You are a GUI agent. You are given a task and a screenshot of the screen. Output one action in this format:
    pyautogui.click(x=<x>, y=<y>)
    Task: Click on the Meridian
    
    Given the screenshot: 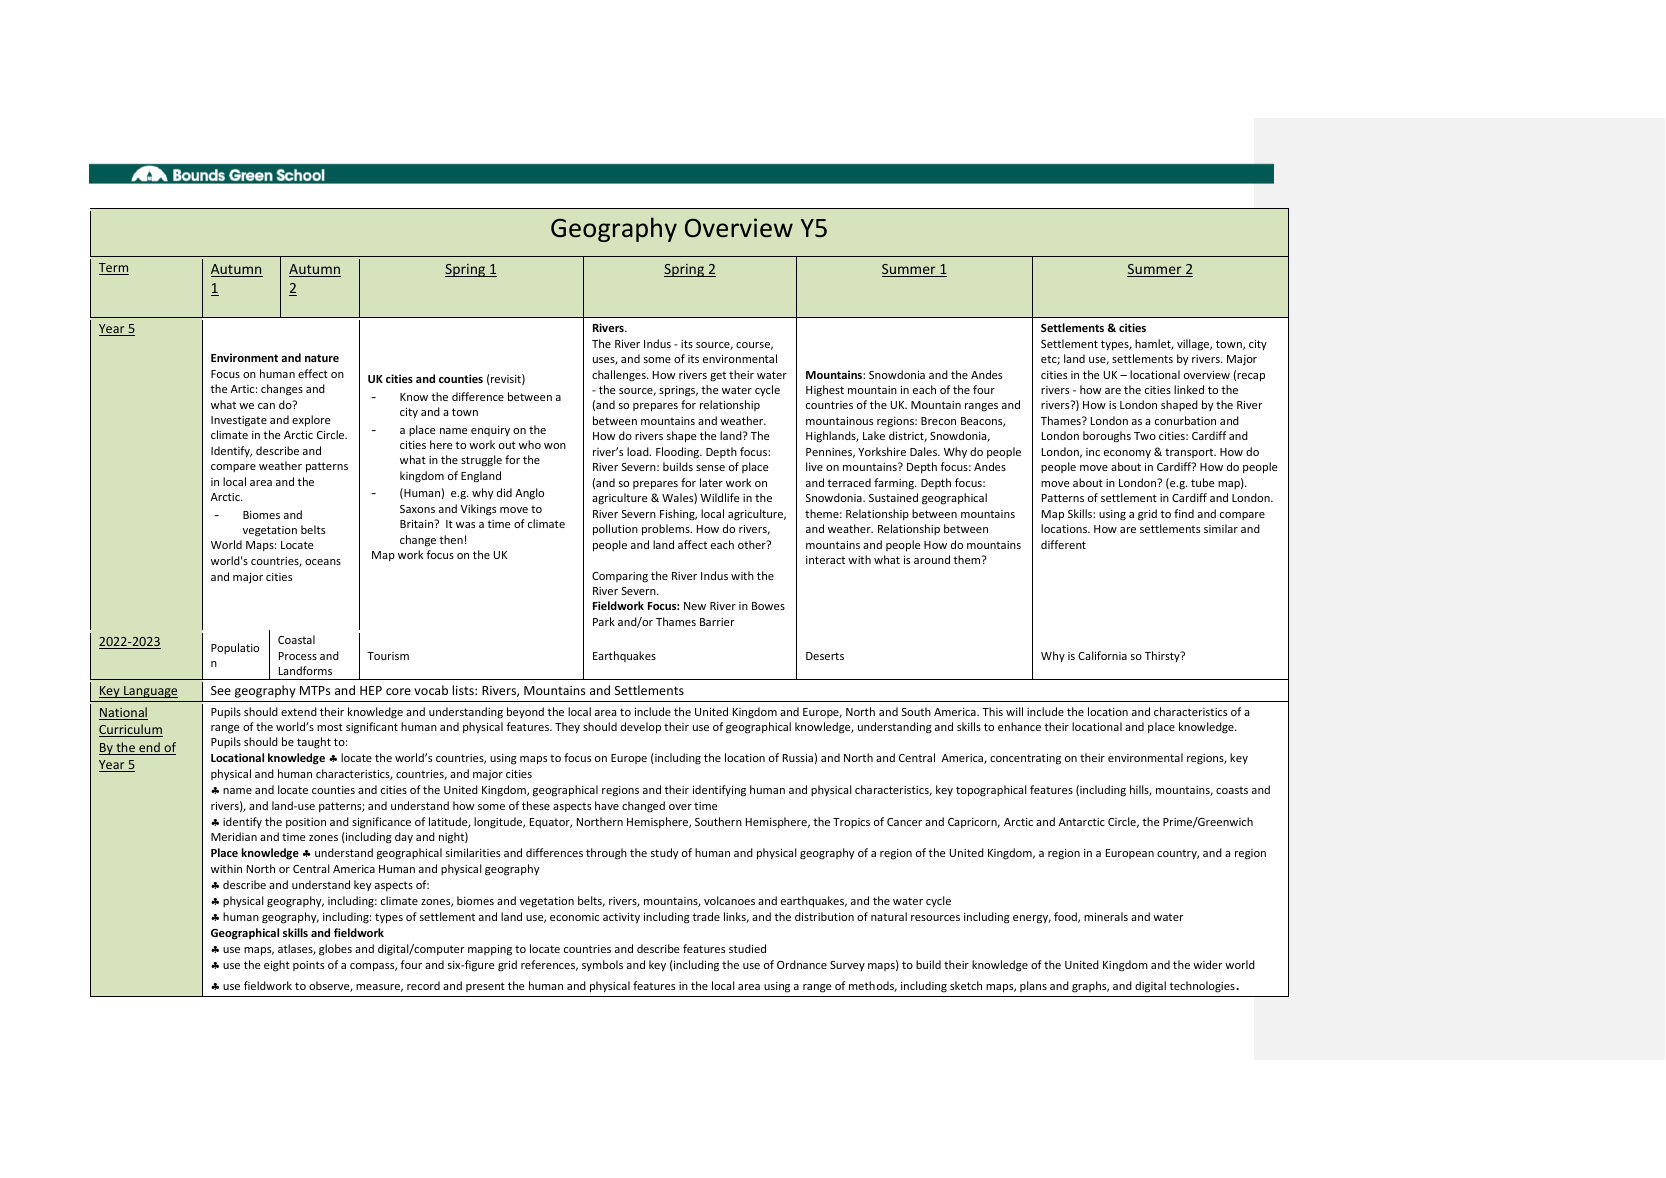 What is the action you would take?
    pyautogui.click(x=234, y=836)
